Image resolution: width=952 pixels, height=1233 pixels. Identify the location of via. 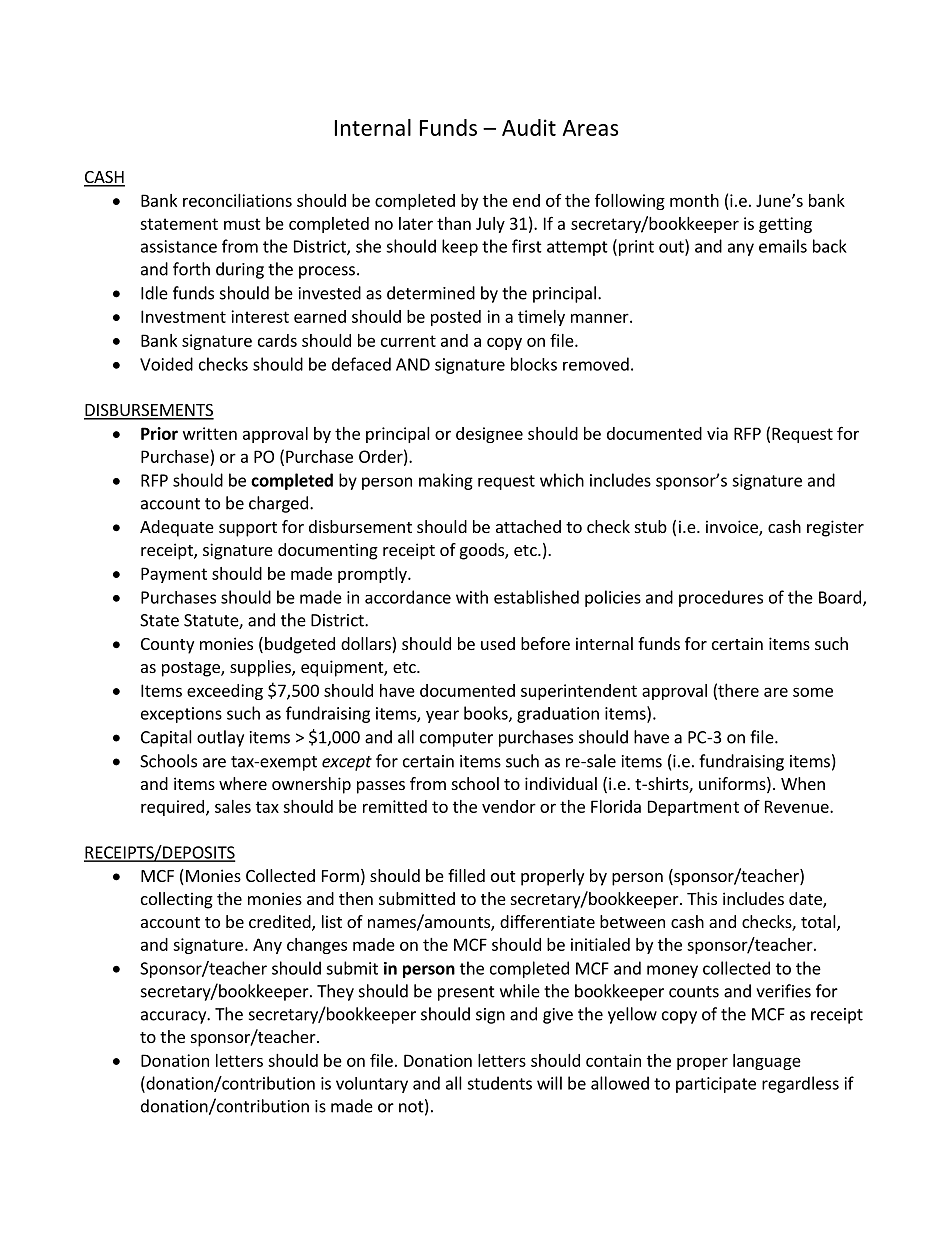
(717, 433).
